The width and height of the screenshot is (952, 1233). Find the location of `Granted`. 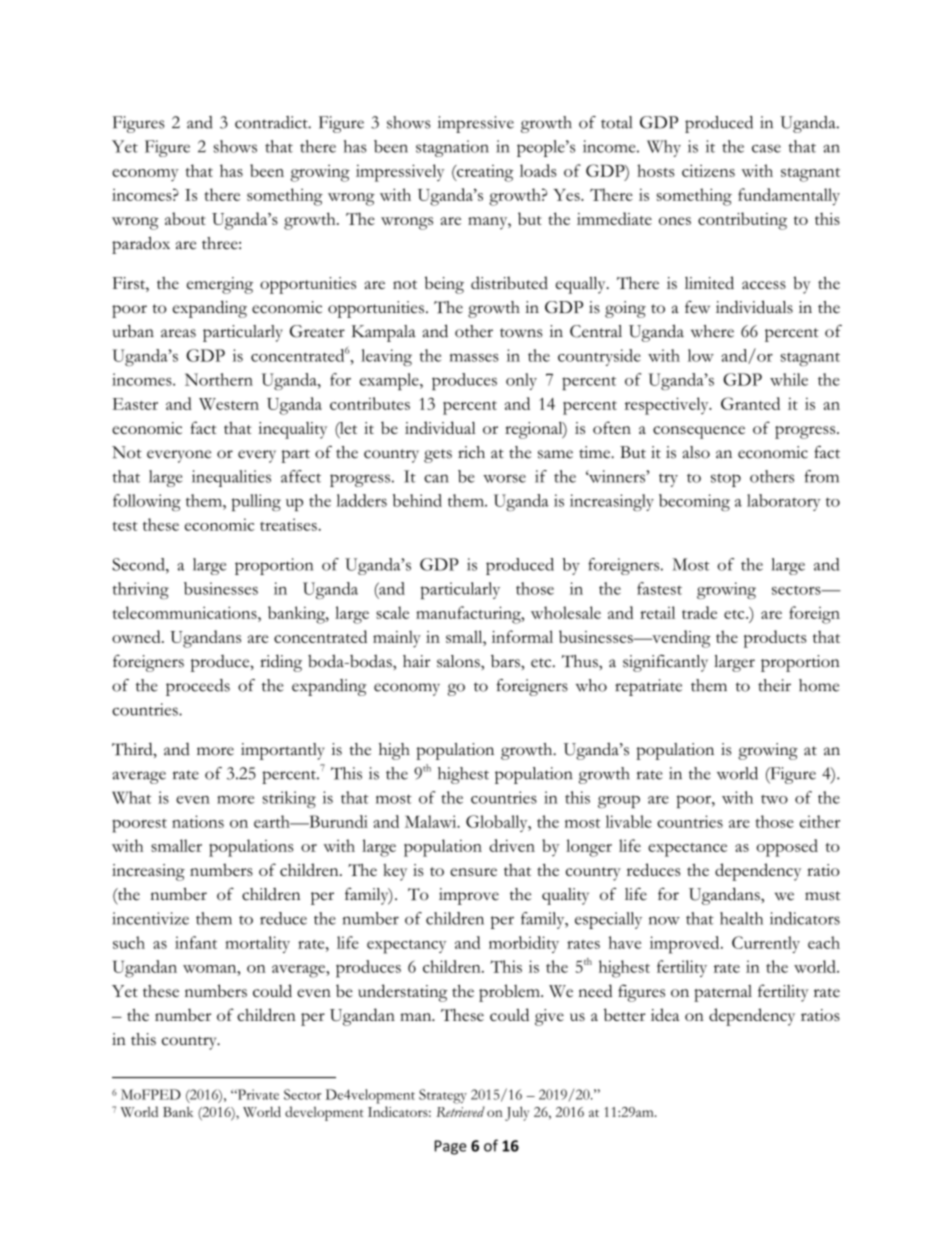

Granted is located at coordinates (750, 403).
